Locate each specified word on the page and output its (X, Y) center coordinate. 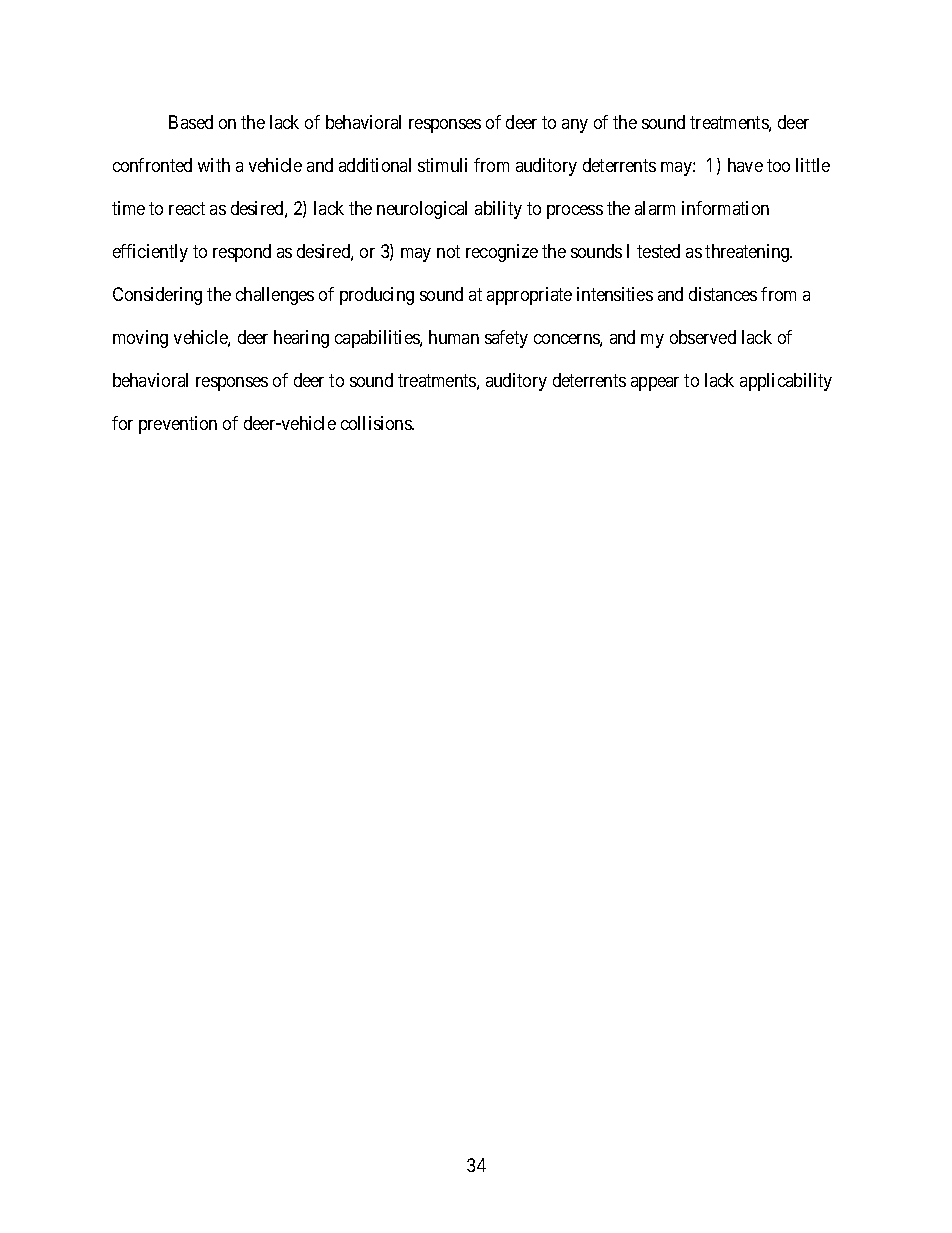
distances (723, 294)
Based (191, 122)
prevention (178, 425)
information (725, 208)
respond (242, 253)
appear (655, 384)
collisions (377, 423)
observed (703, 337)
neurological (422, 210)
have (745, 165)
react (187, 208)
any (575, 126)
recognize (502, 253)
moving (140, 339)
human (454, 337)
